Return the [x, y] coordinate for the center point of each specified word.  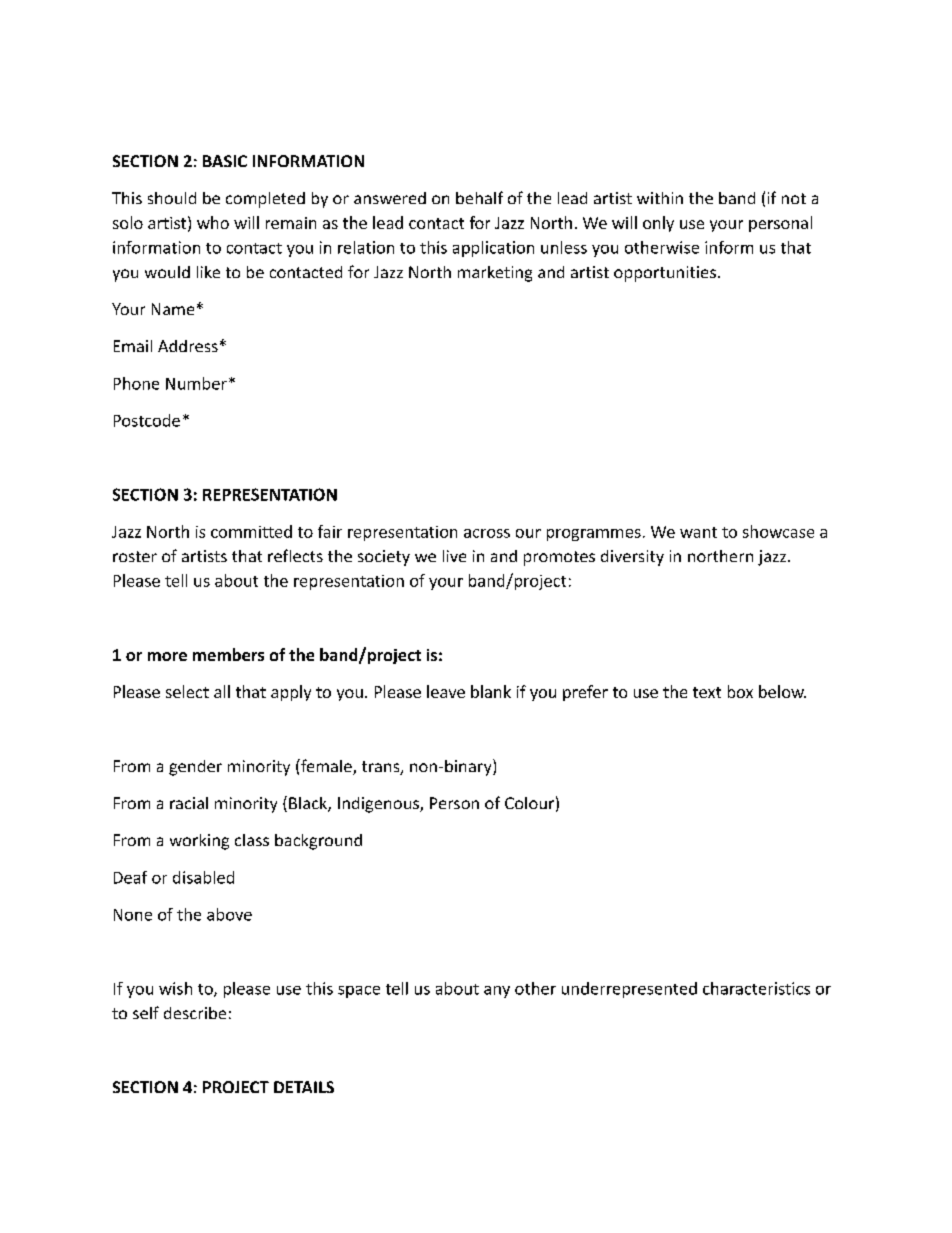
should [172, 198]
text [707, 692]
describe [195, 1013]
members [228, 654]
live [454, 556]
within [660, 198]
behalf [479, 197]
